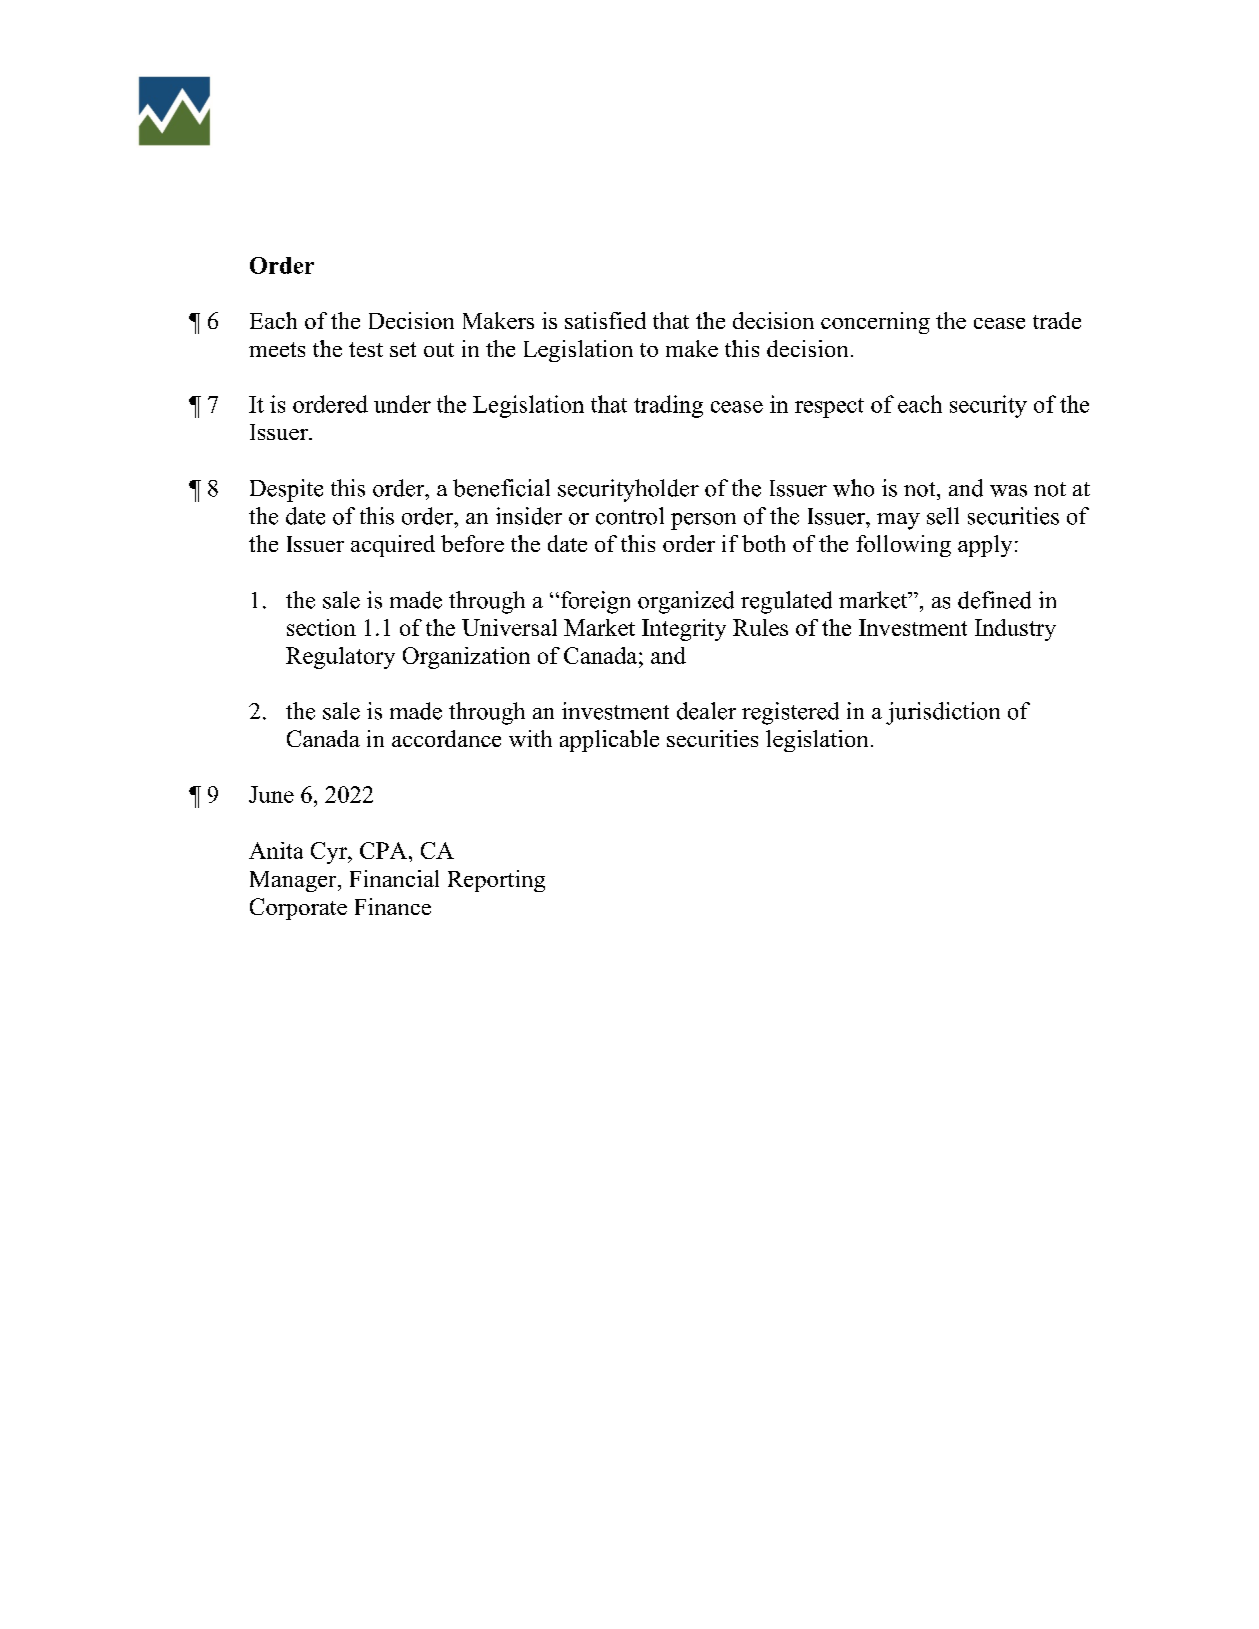 The image size is (1259, 1629). What do you see at coordinates (994, 600) in the screenshot?
I see `defined` at bounding box center [994, 600].
